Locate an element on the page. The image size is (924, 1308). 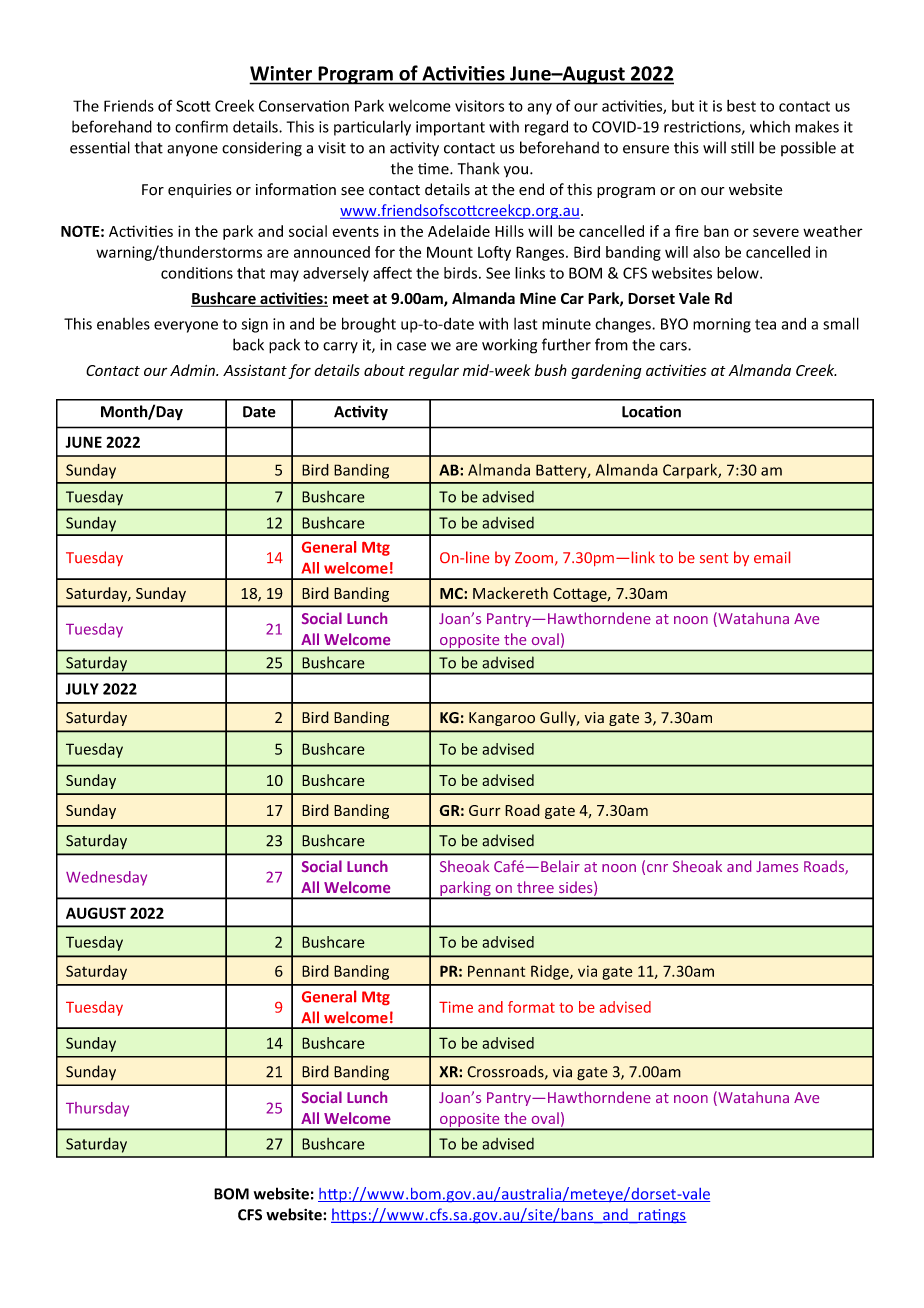
anyone is located at coordinates (192, 150).
